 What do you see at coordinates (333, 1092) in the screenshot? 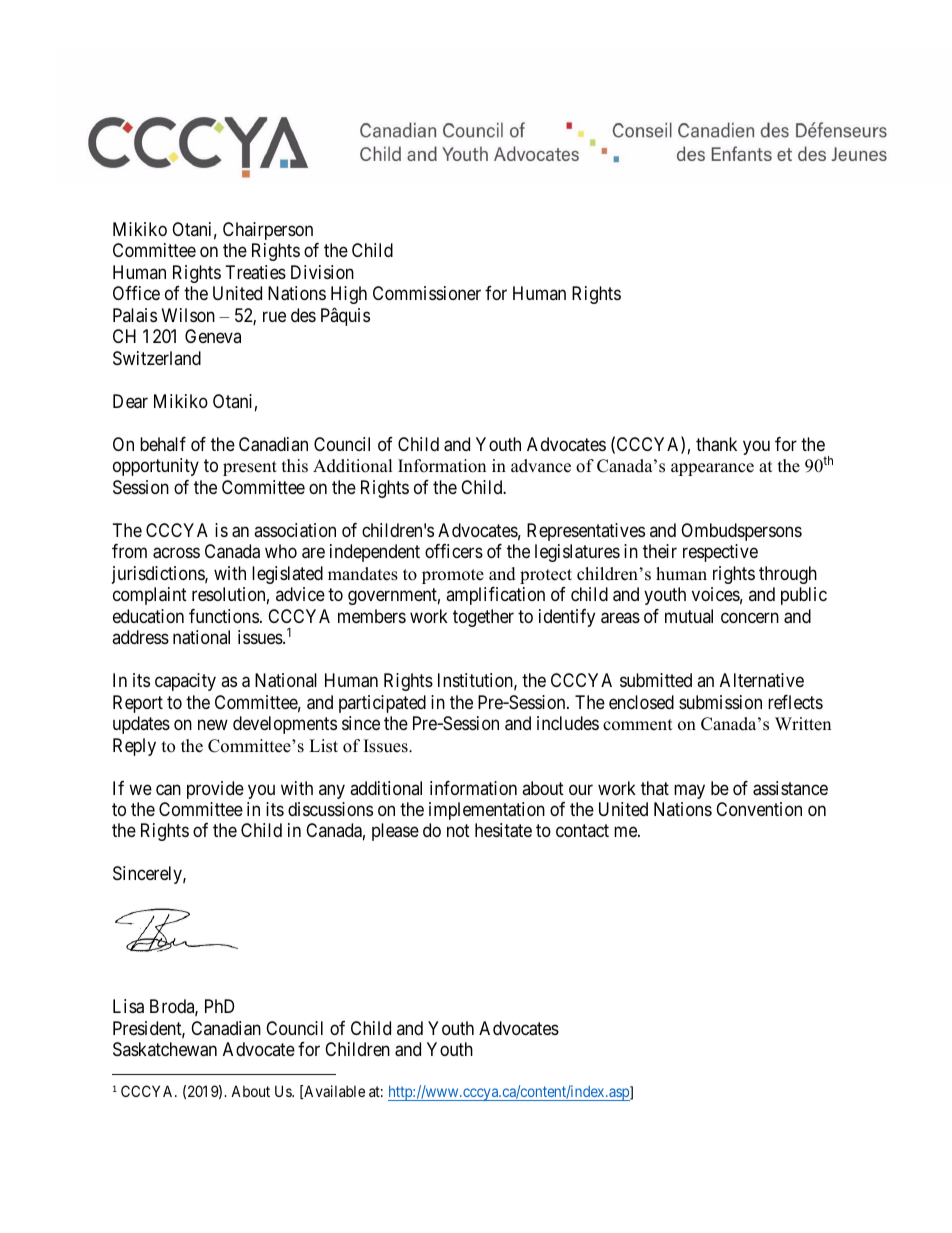
I see `Available` at bounding box center [333, 1092].
